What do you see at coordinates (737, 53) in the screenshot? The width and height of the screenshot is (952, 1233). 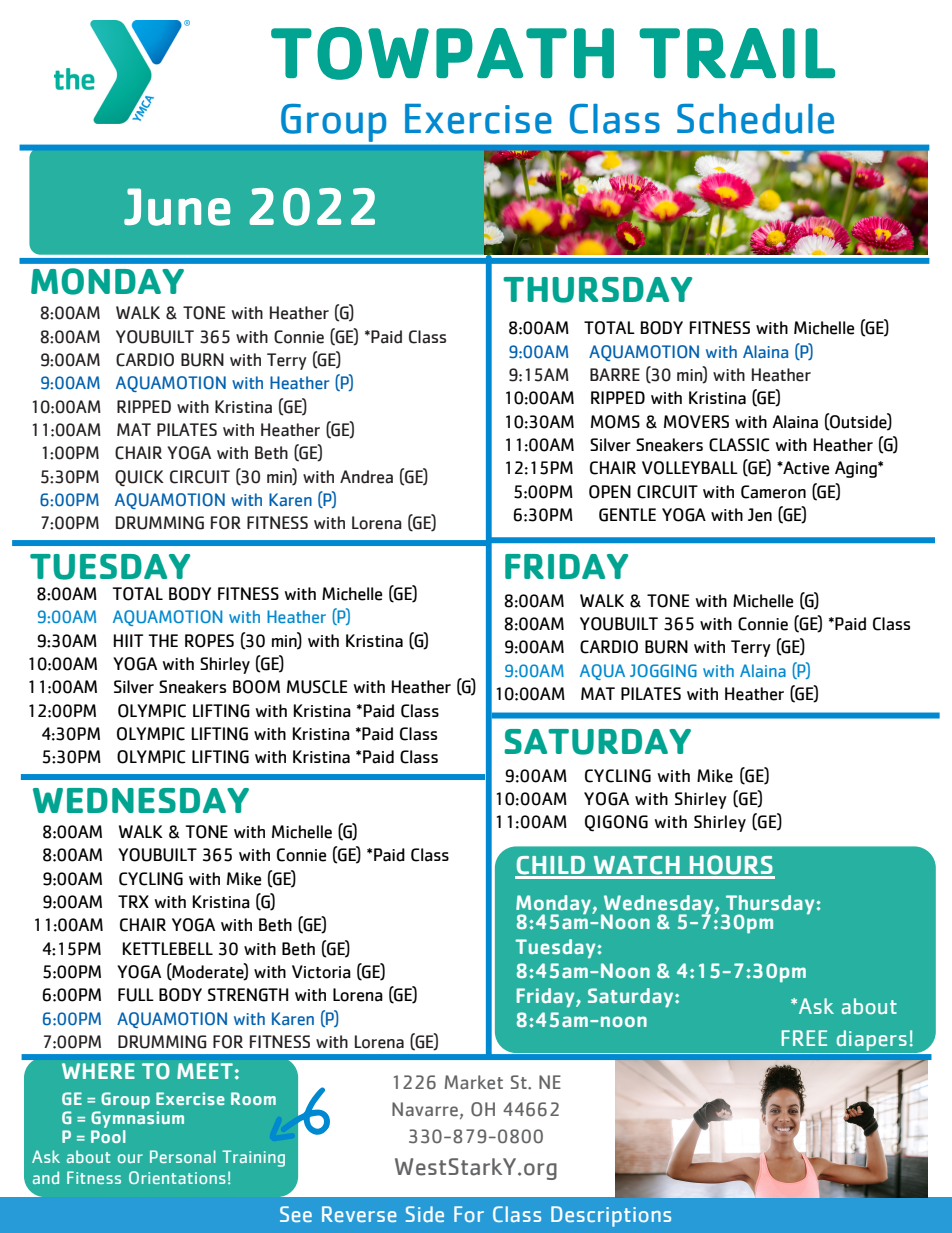 I see `TRAIL` at bounding box center [737, 53].
